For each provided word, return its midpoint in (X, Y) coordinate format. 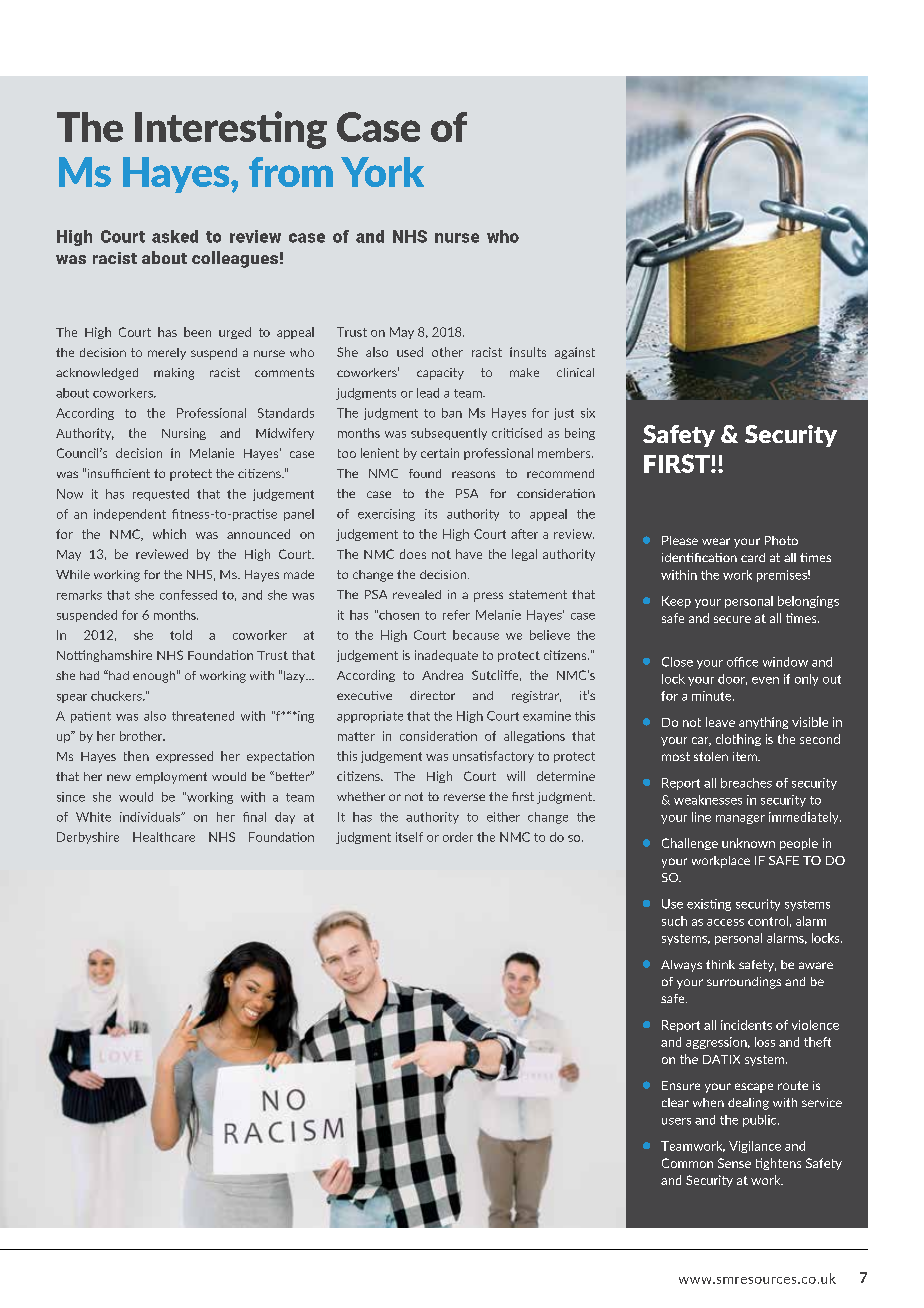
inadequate (446, 656)
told (181, 635)
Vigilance (755, 1147)
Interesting (231, 130)
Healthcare (164, 837)
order (458, 837)
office (742, 662)
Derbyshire (88, 838)
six (588, 413)
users (676, 1121)
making (174, 374)
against (575, 353)
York (382, 172)
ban (452, 413)
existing (709, 905)
